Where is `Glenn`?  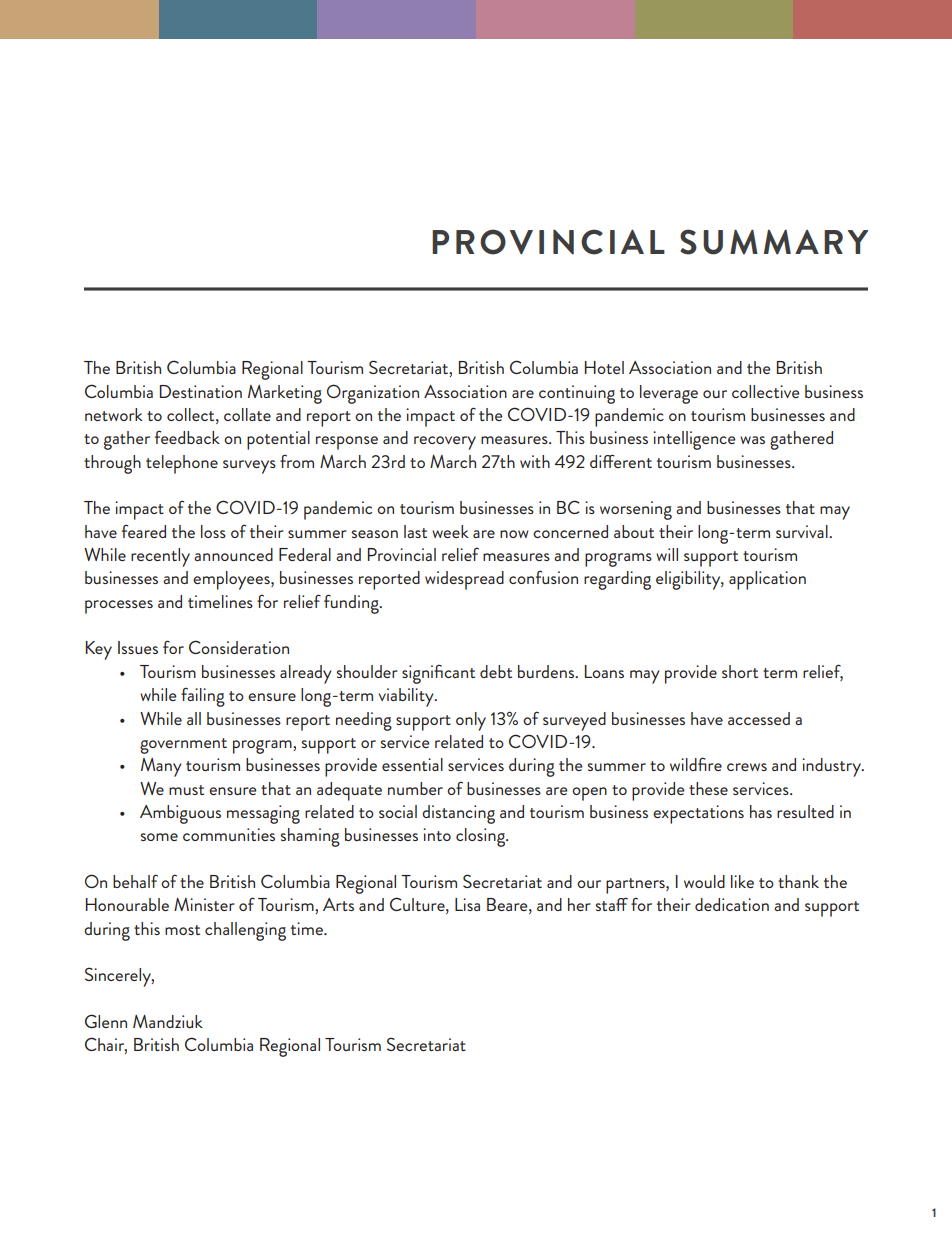
Glenn is located at coordinates (106, 1021).
